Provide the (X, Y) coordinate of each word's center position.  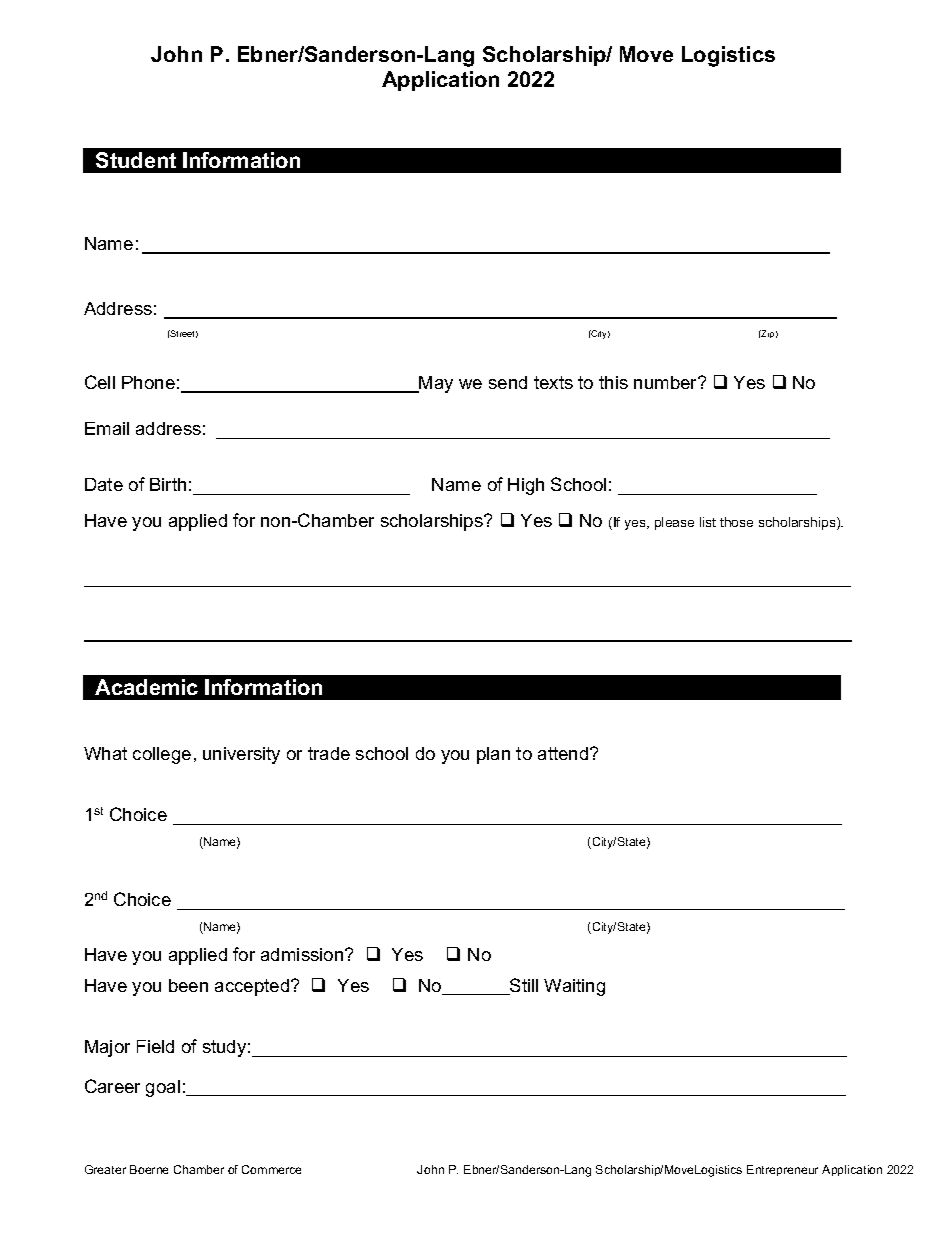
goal (163, 1088)
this (613, 382)
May (435, 384)
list (708, 522)
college (162, 755)
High (526, 486)
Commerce (271, 1169)
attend (564, 753)
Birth (168, 484)
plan (493, 755)
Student (136, 160)
